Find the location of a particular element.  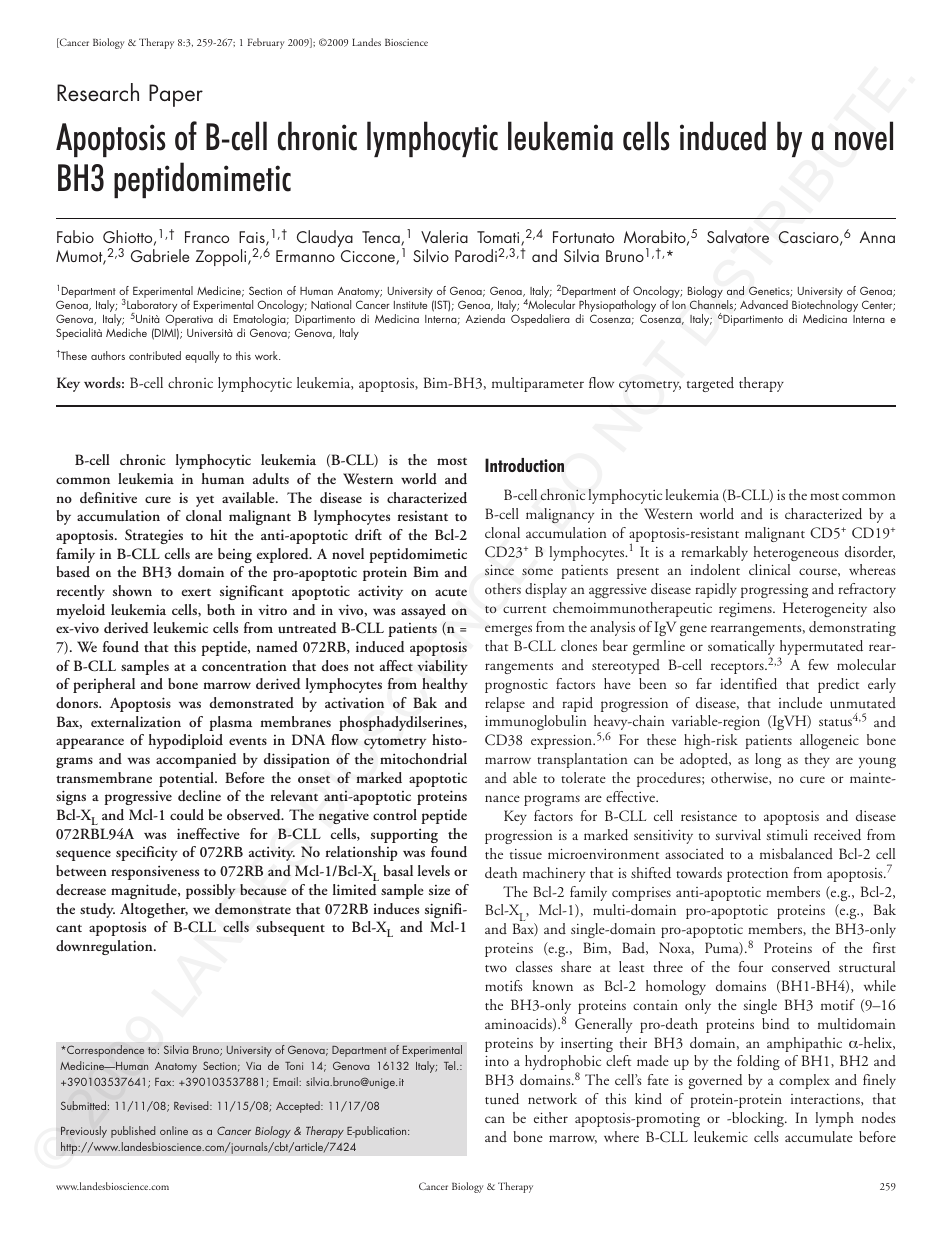

exert is located at coordinates (196, 592).
